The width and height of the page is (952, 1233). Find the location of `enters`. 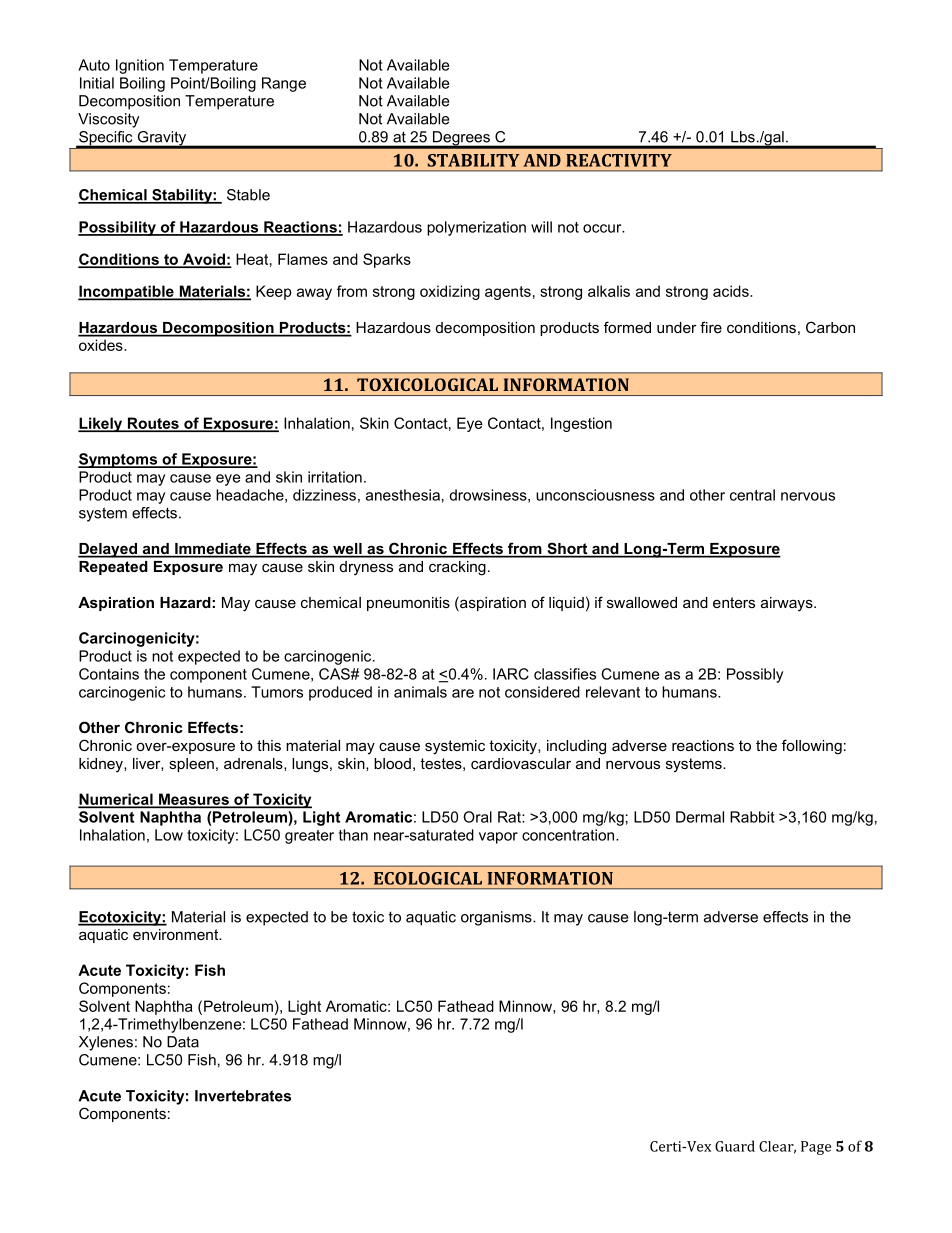

enters is located at coordinates (734, 602).
